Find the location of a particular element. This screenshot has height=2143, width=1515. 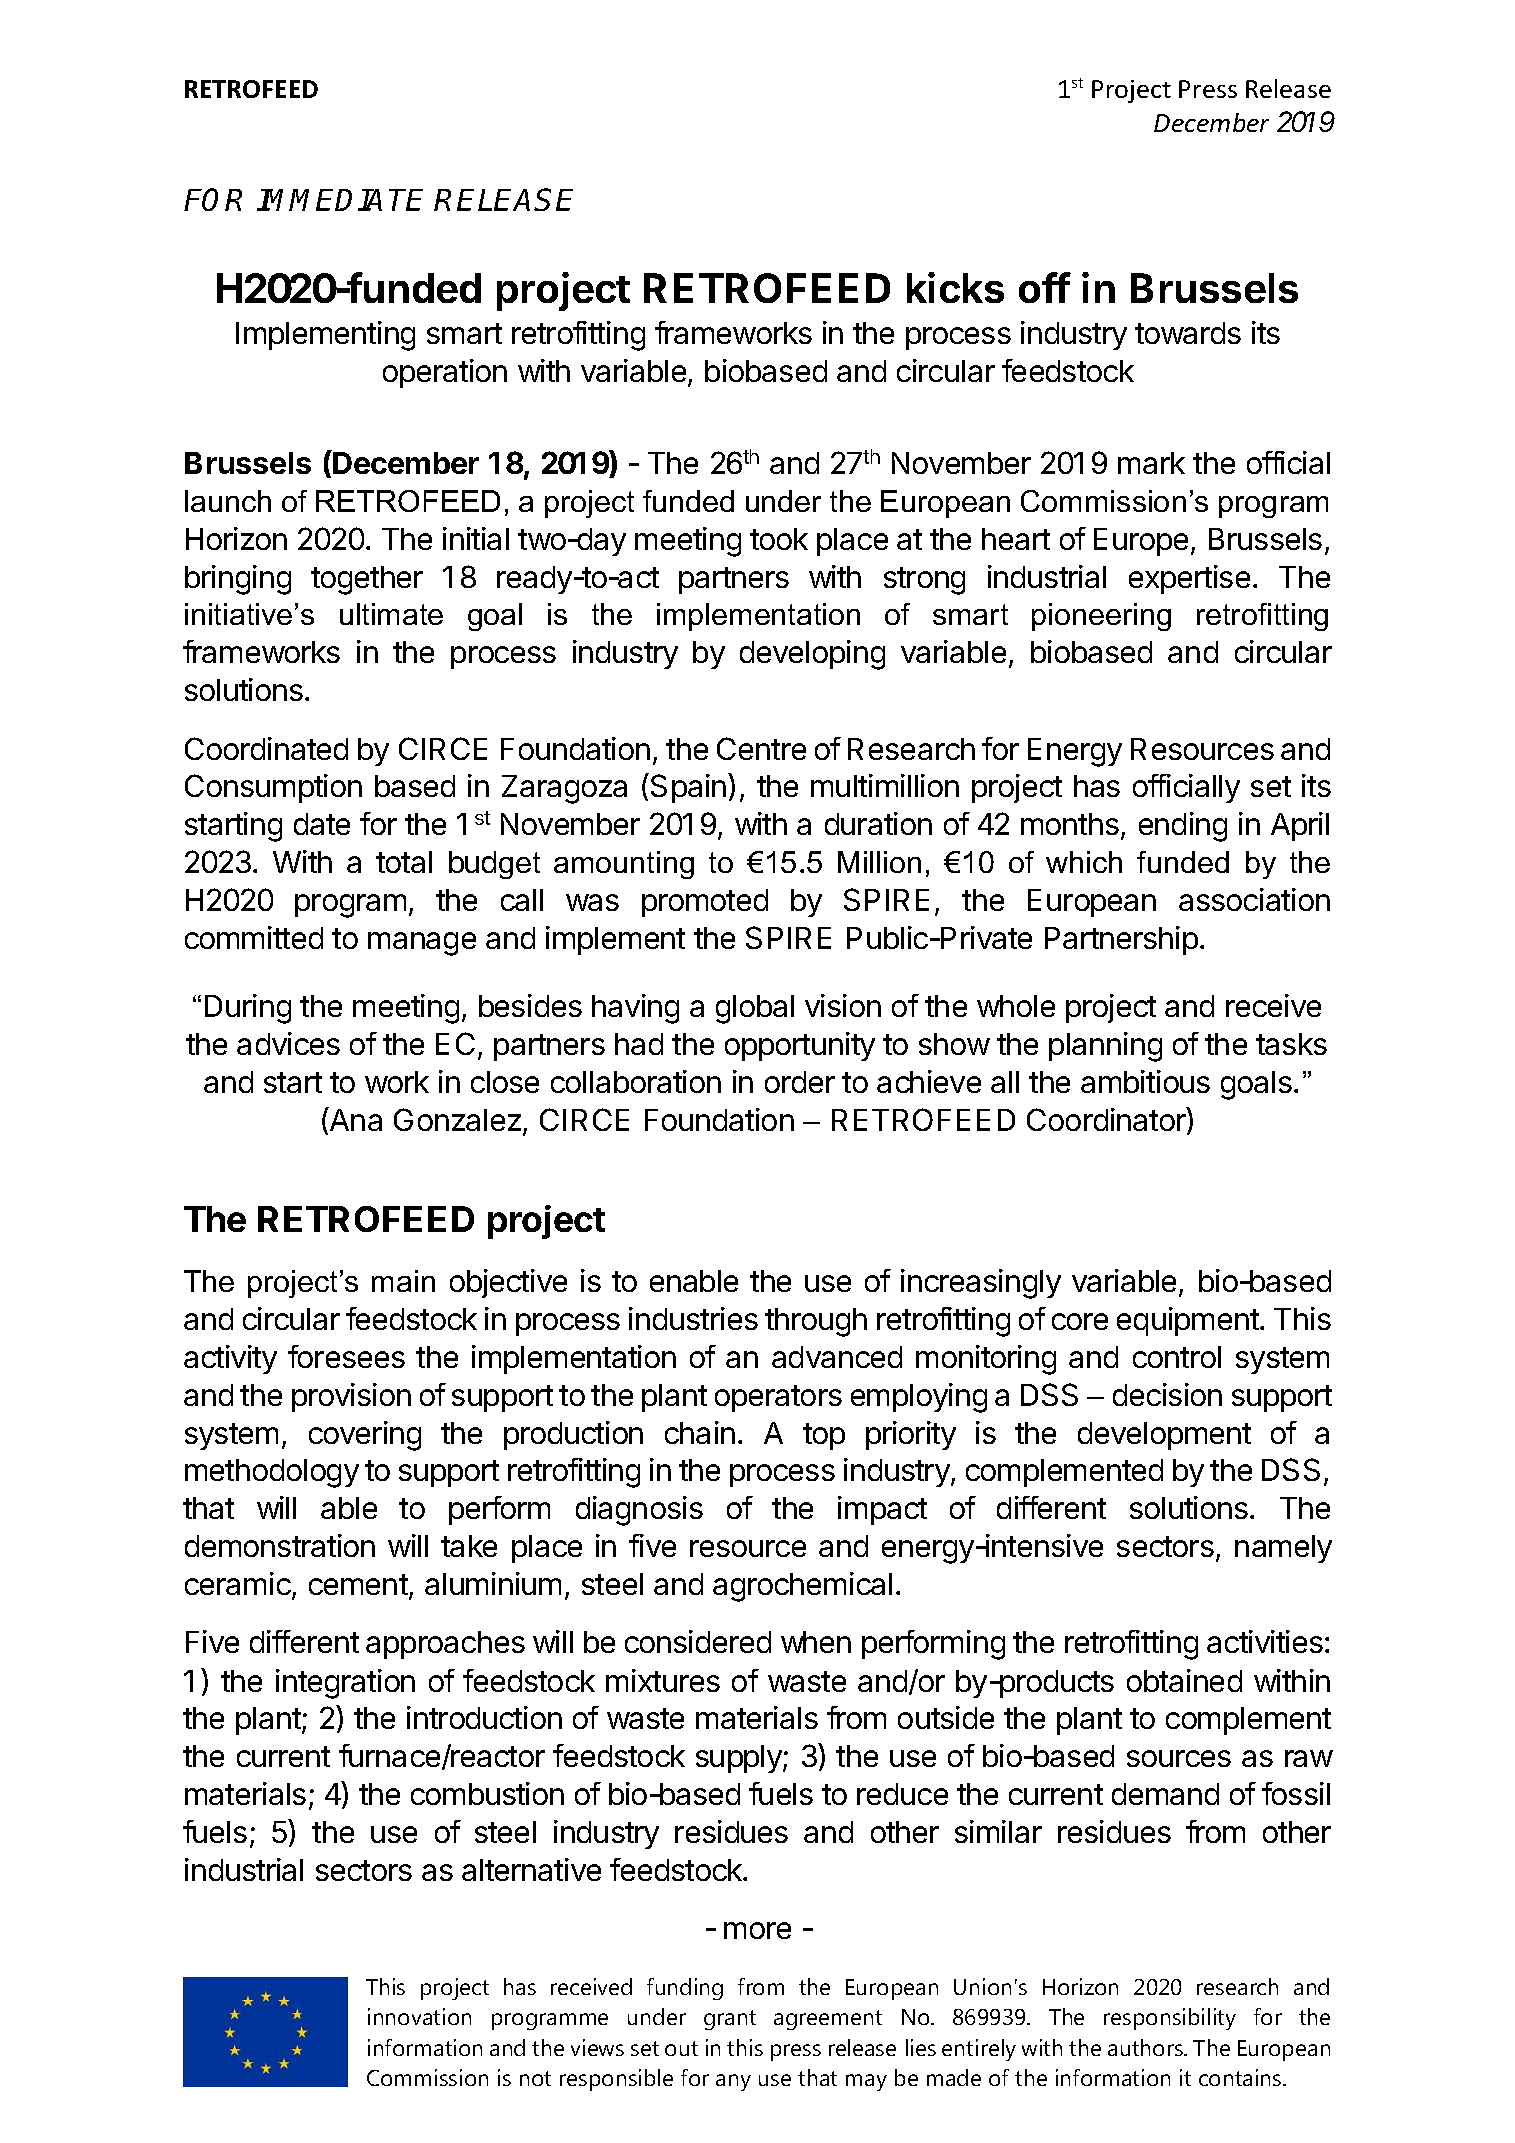

grant is located at coordinates (730, 2020).
